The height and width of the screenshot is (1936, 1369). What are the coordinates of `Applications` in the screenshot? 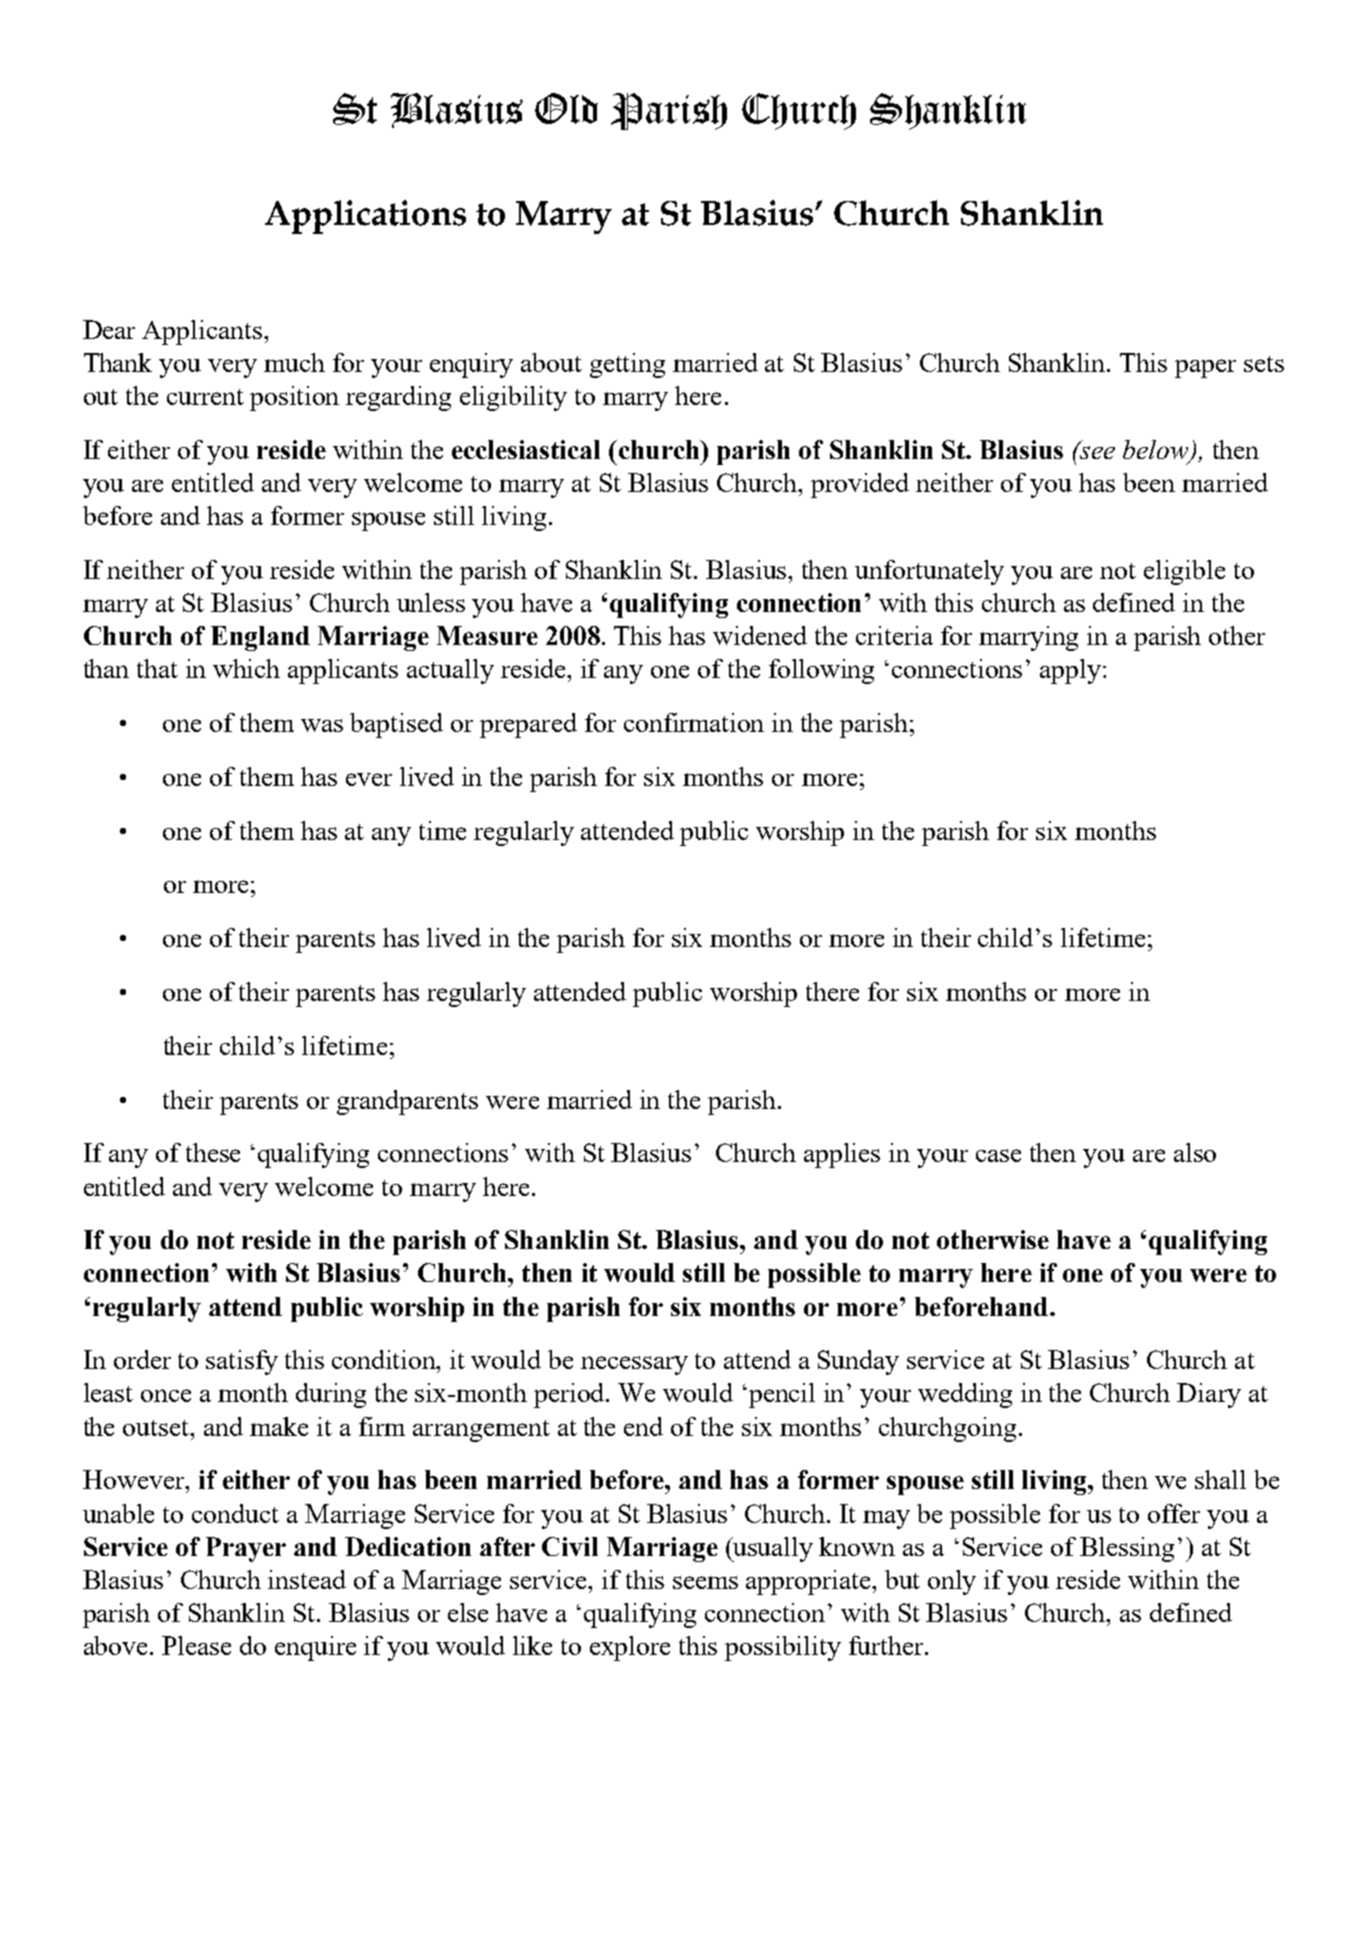 It's located at (365, 217).
